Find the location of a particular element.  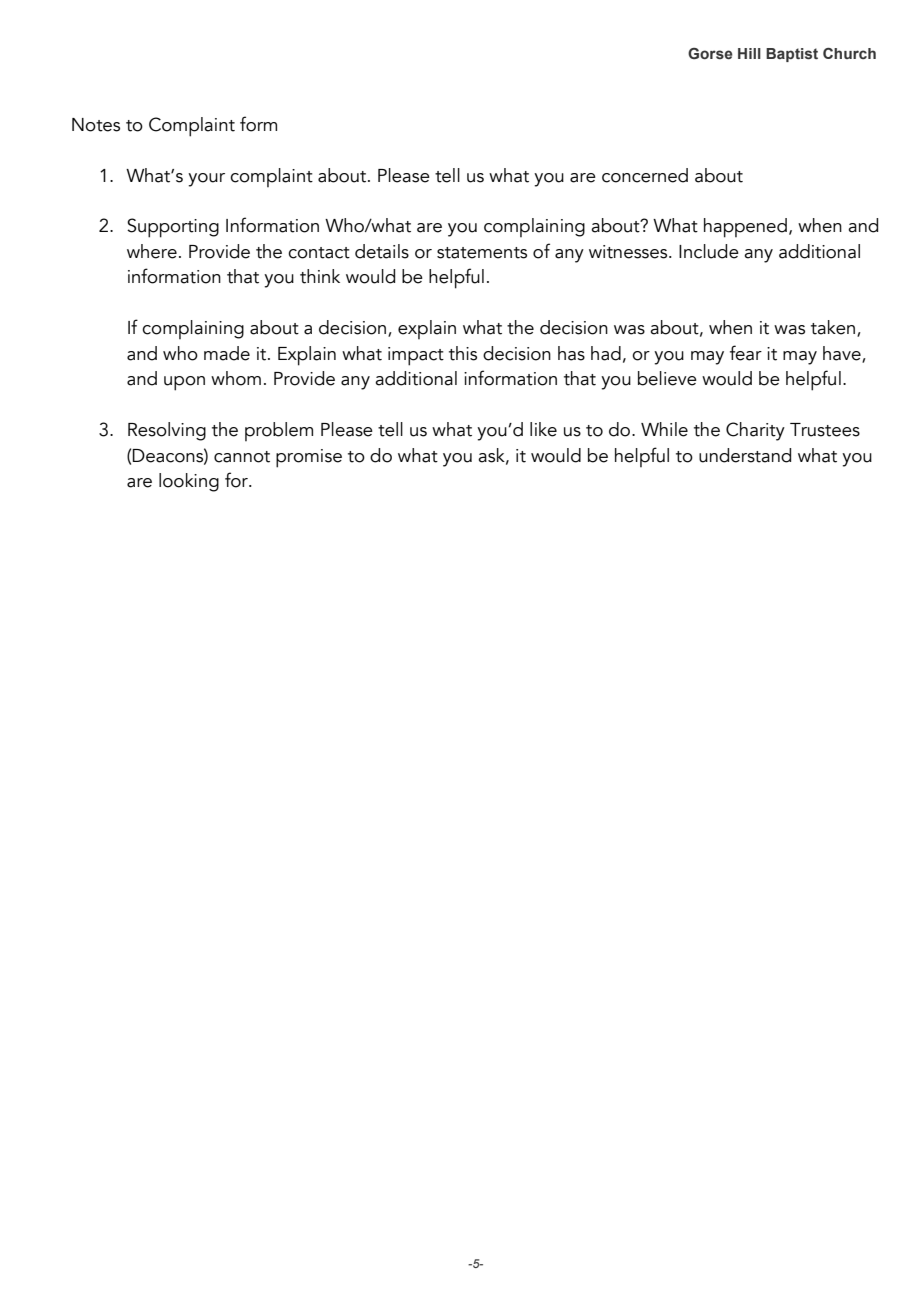

statements is located at coordinates (482, 253).
